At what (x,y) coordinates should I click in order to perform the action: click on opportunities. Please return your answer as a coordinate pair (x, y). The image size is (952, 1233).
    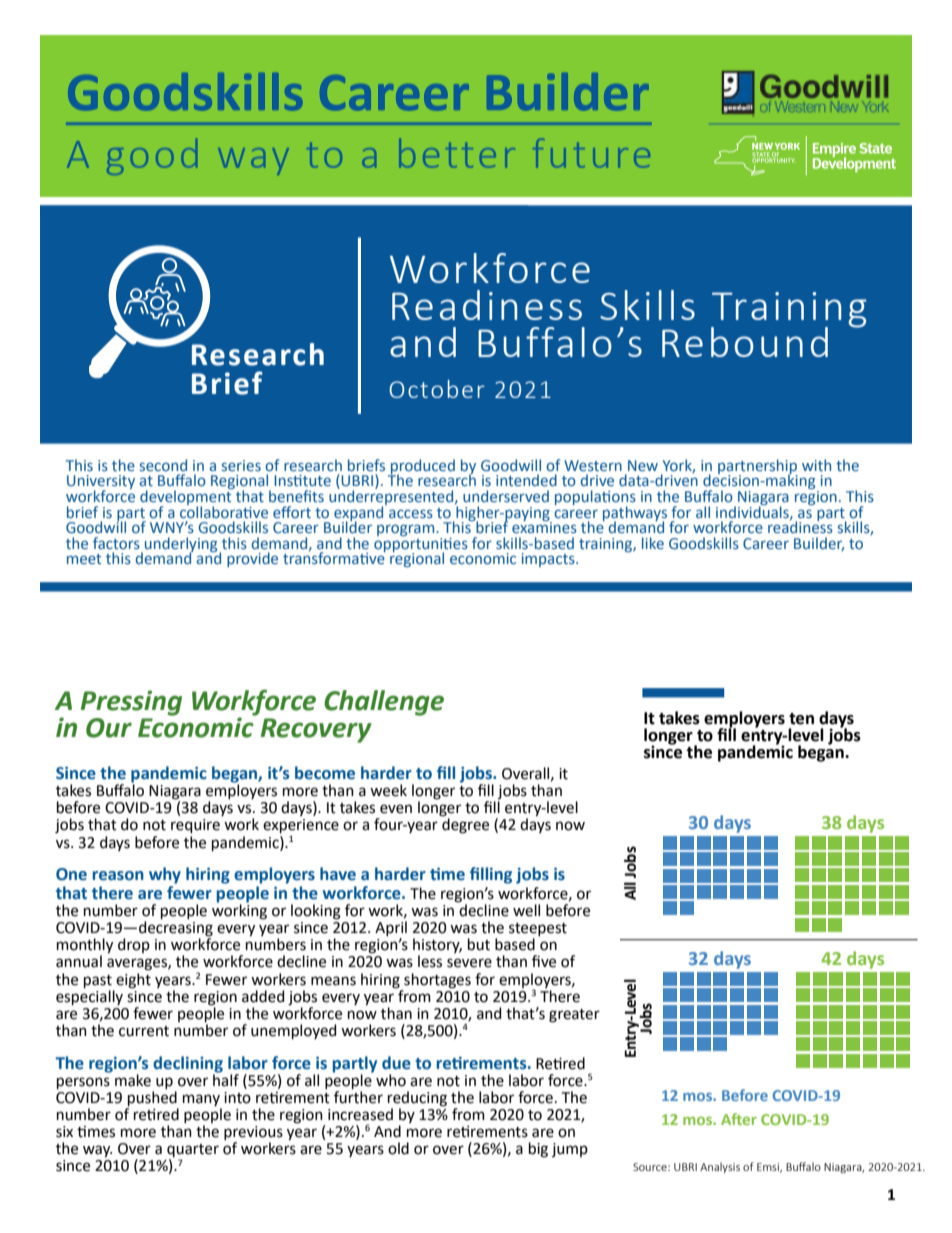
    Looking at the image, I should click on (421, 544).
